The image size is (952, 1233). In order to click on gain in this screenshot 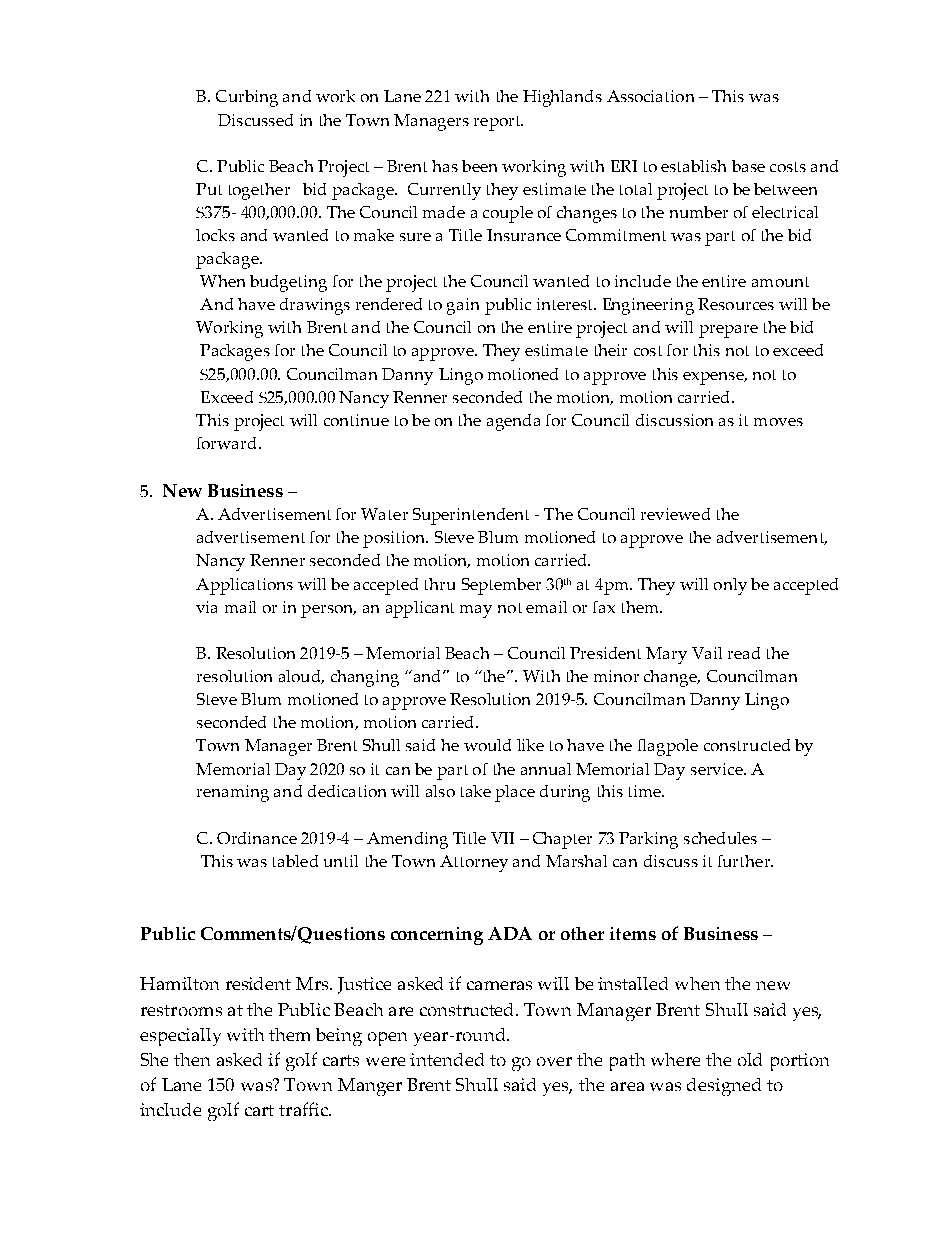, I will do `click(463, 306)`.
